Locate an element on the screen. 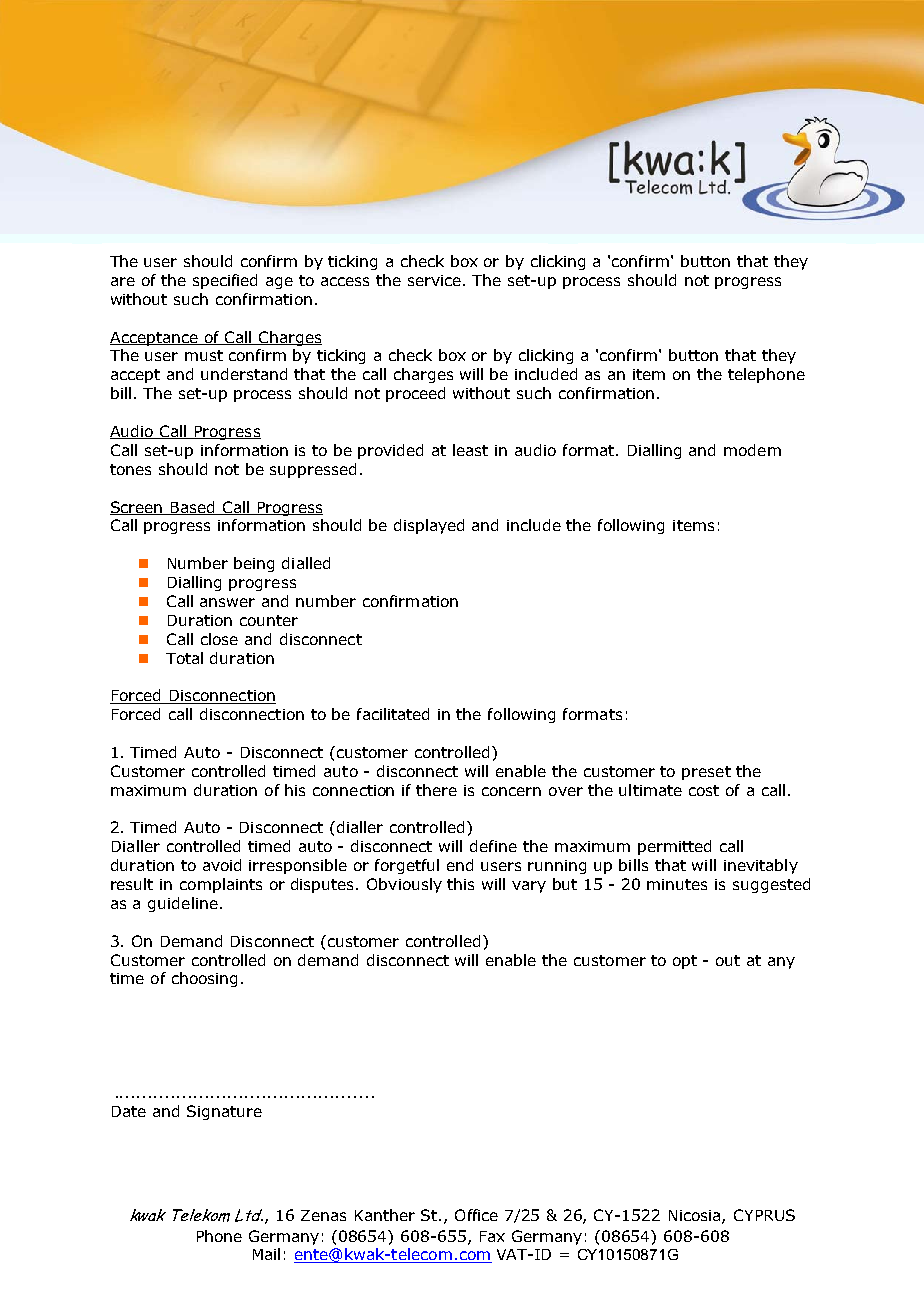 This screenshot has height=1308, width=924. CYPRUS is located at coordinates (764, 1215).
